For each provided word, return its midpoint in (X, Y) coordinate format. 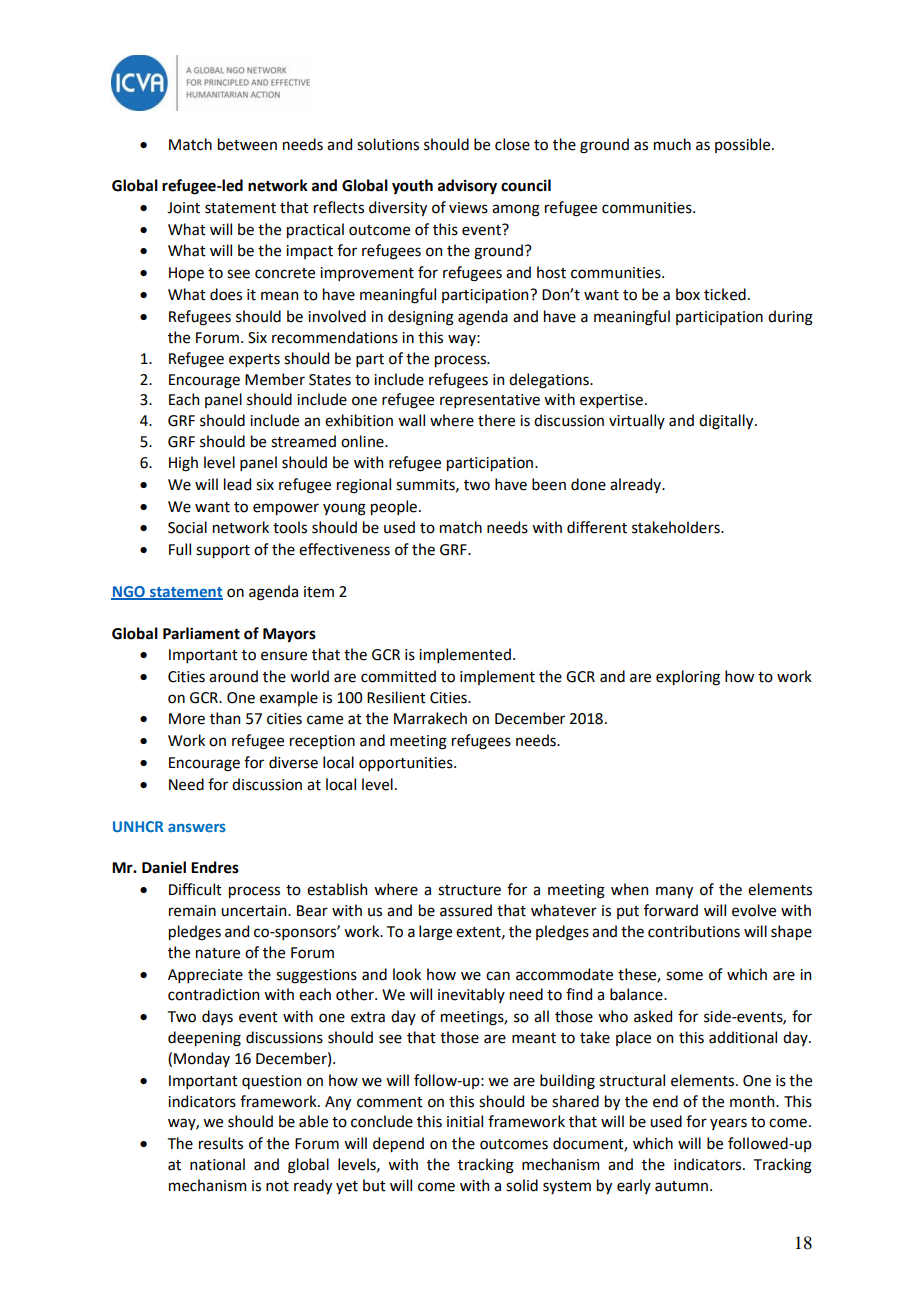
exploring (688, 678)
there (496, 420)
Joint (183, 208)
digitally (727, 422)
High (183, 464)
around (233, 676)
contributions (694, 931)
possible (744, 145)
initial (465, 1121)
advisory (467, 187)
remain (192, 911)
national (217, 1164)
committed (398, 676)
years (728, 1124)
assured (466, 910)
